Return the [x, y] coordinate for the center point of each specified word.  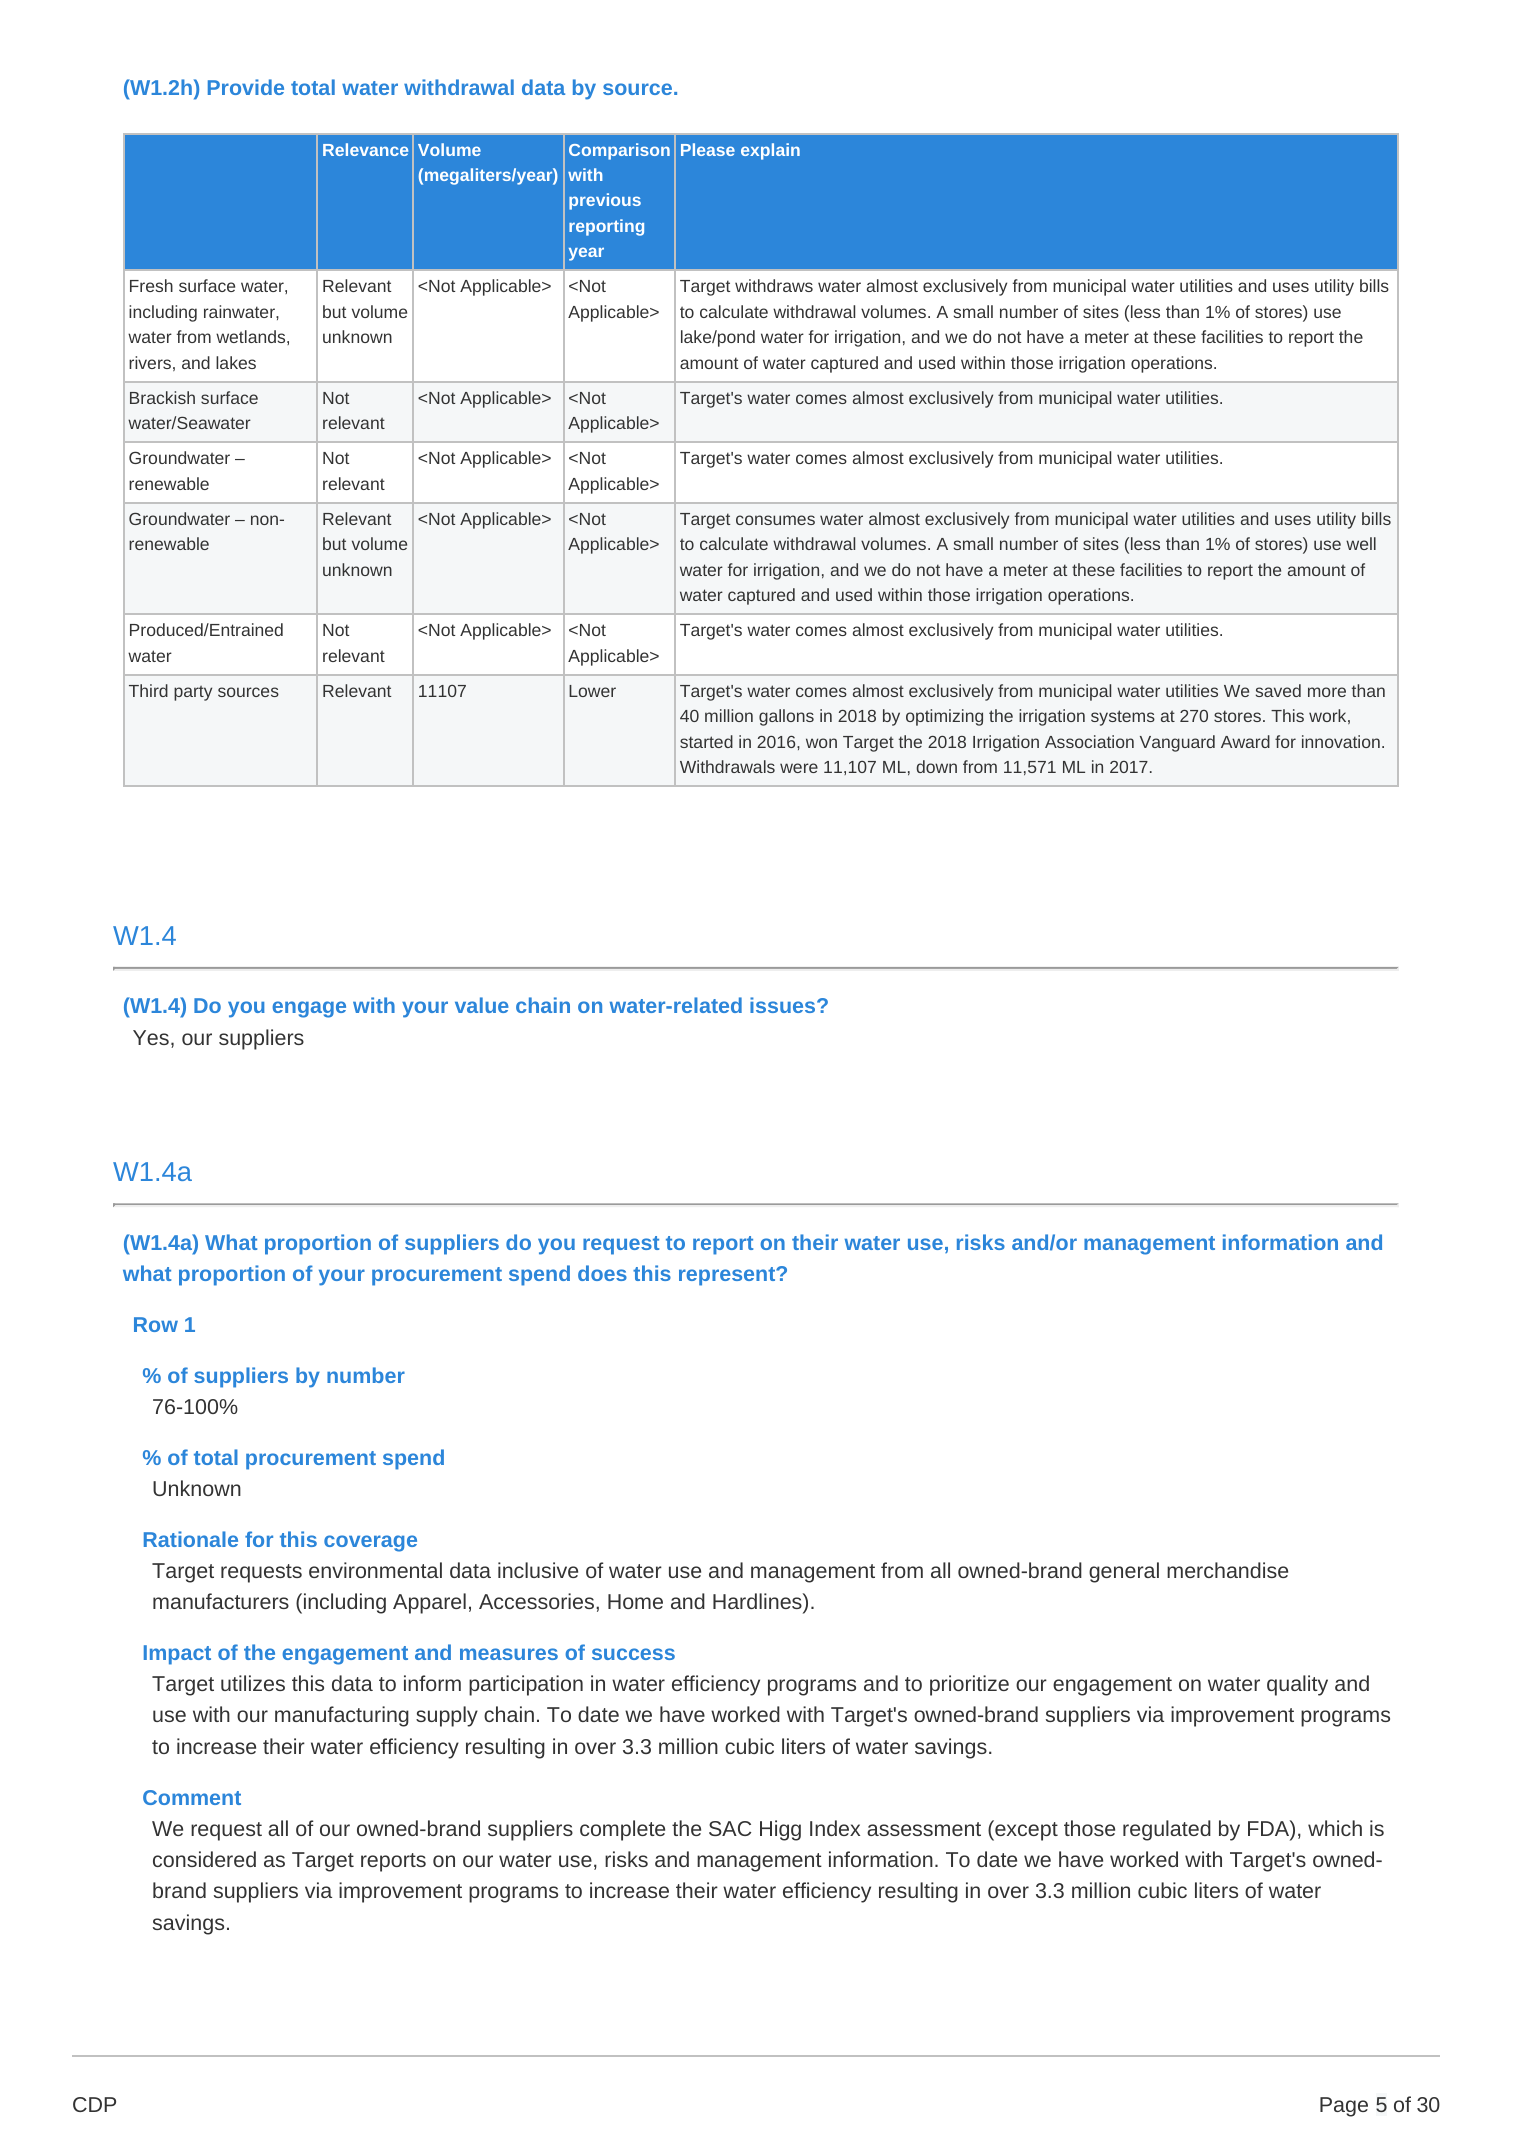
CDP [94, 2104]
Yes [151, 1037]
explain [770, 151]
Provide [246, 87]
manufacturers [221, 1601]
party [193, 693]
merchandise [1227, 1570]
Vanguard [1177, 743]
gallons [786, 717]
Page [1344, 2107]
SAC [730, 1828]
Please [708, 149]
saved [1278, 690]
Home [635, 1601]
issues [784, 1005]
